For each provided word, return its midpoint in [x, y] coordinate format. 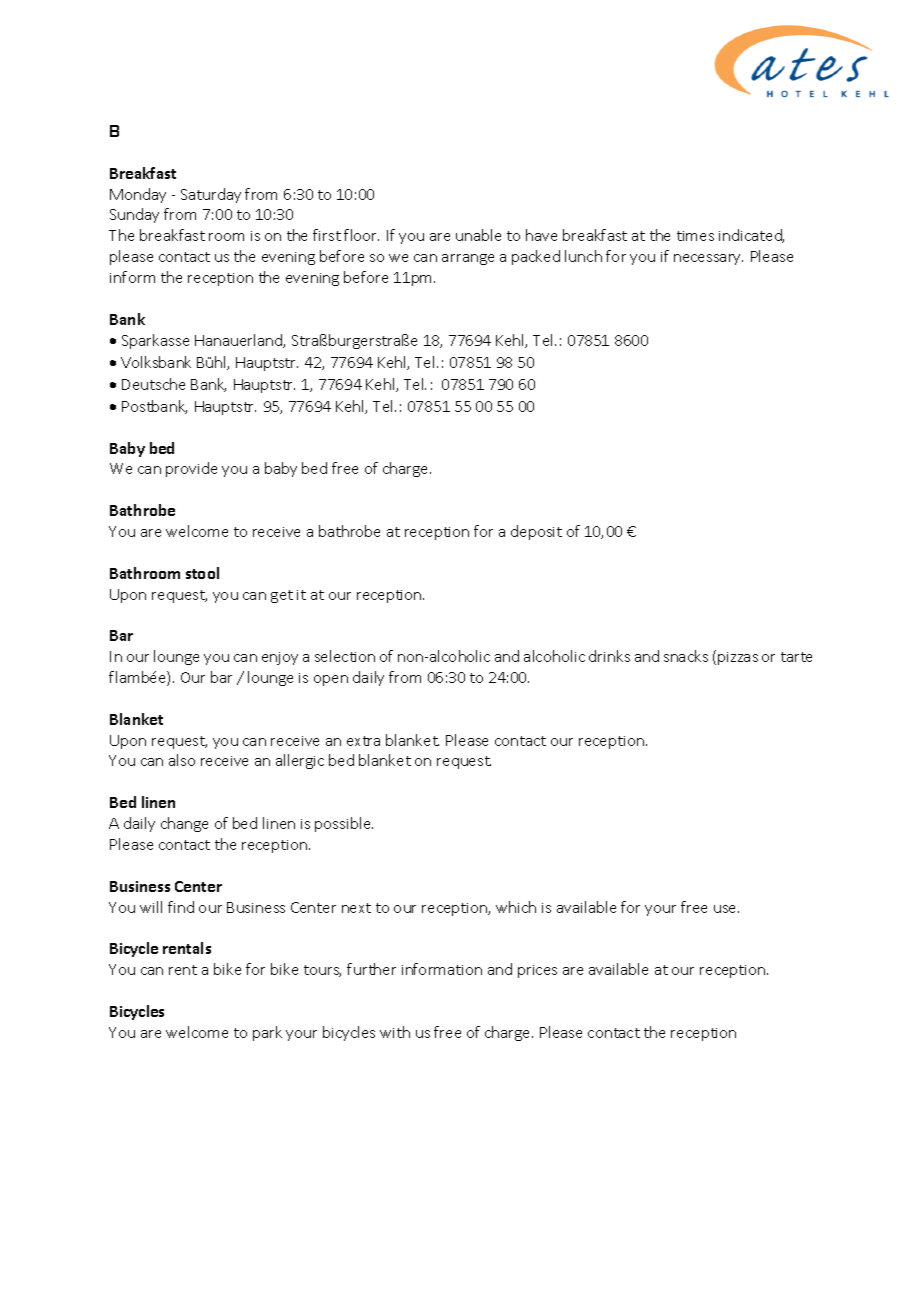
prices [537, 971]
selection [345, 656]
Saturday [211, 195]
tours [322, 971]
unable [478, 235]
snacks [686, 656]
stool [202, 573]
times [695, 236]
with [395, 1032]
